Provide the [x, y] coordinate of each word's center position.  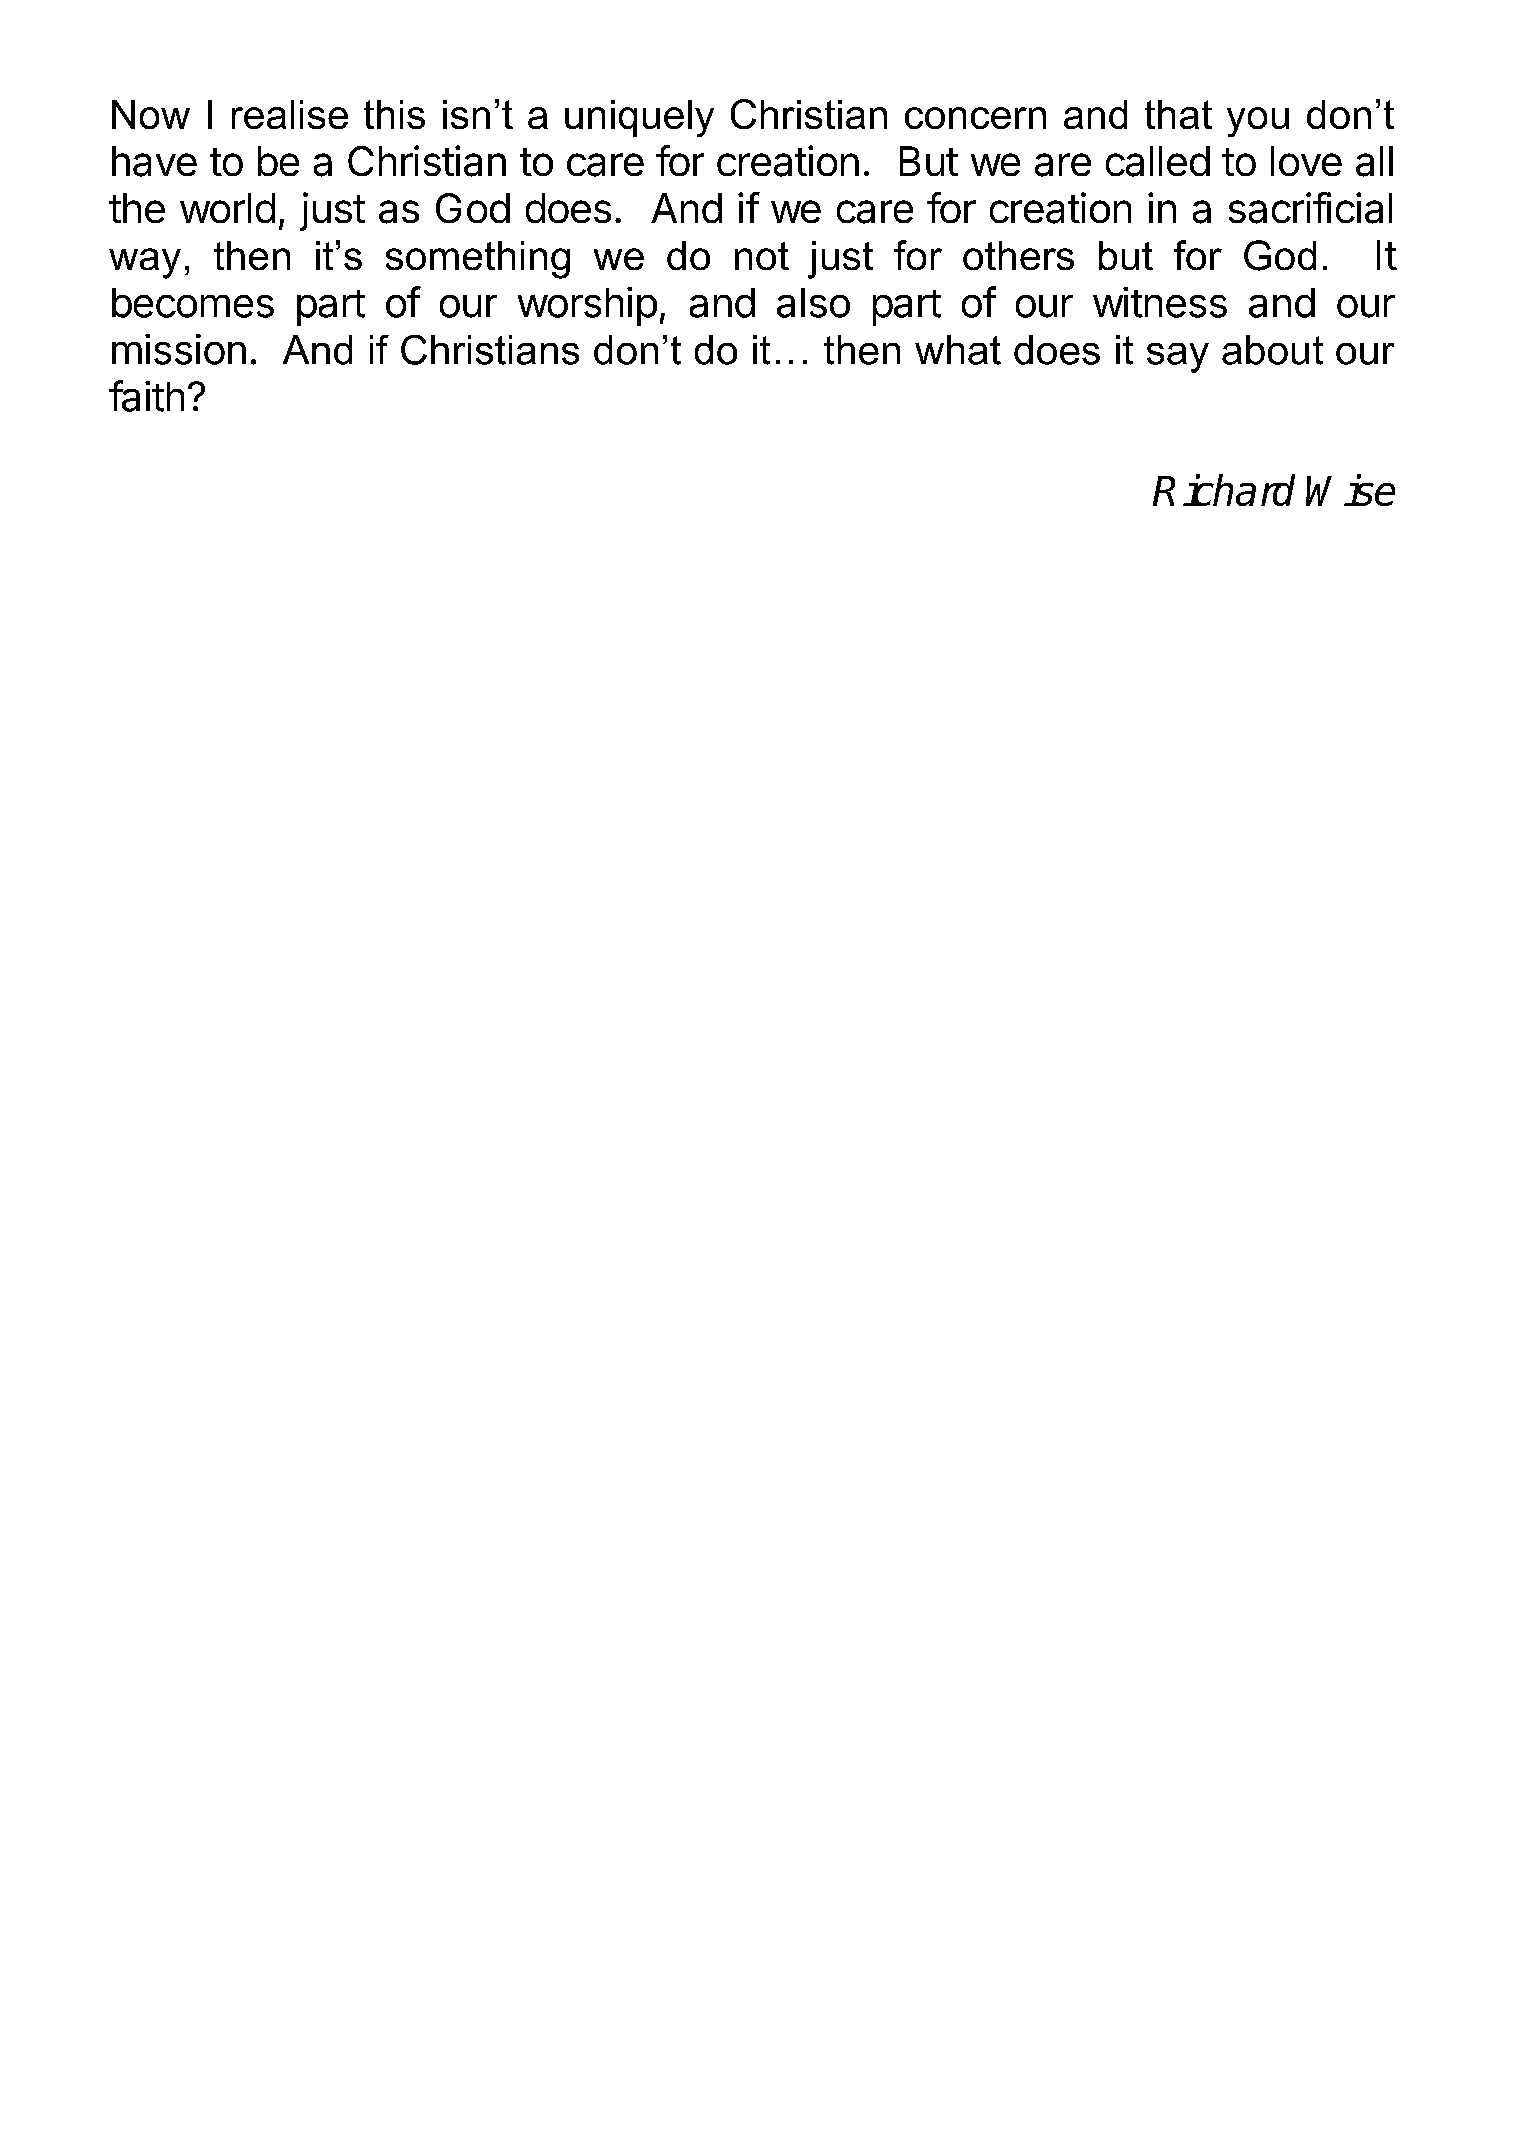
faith [146, 396]
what [958, 350]
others [1018, 255]
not [762, 256]
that [1178, 114]
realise [290, 114]
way [145, 263]
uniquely [639, 118]
